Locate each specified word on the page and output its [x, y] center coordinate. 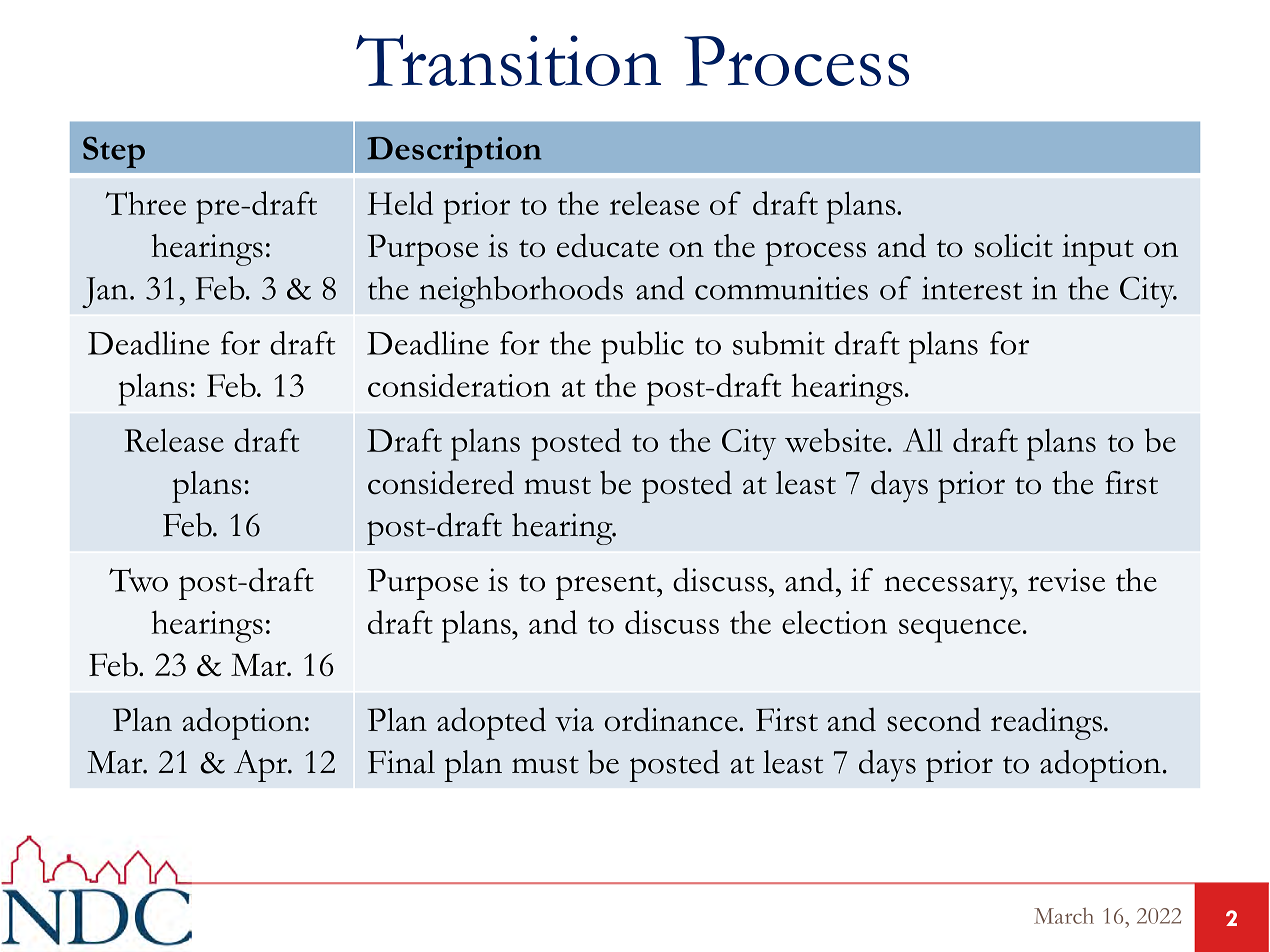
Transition [508, 60]
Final [401, 762]
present [607, 587]
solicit [1014, 246]
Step [114, 152]
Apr [262, 766]
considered [441, 482]
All [923, 440]
